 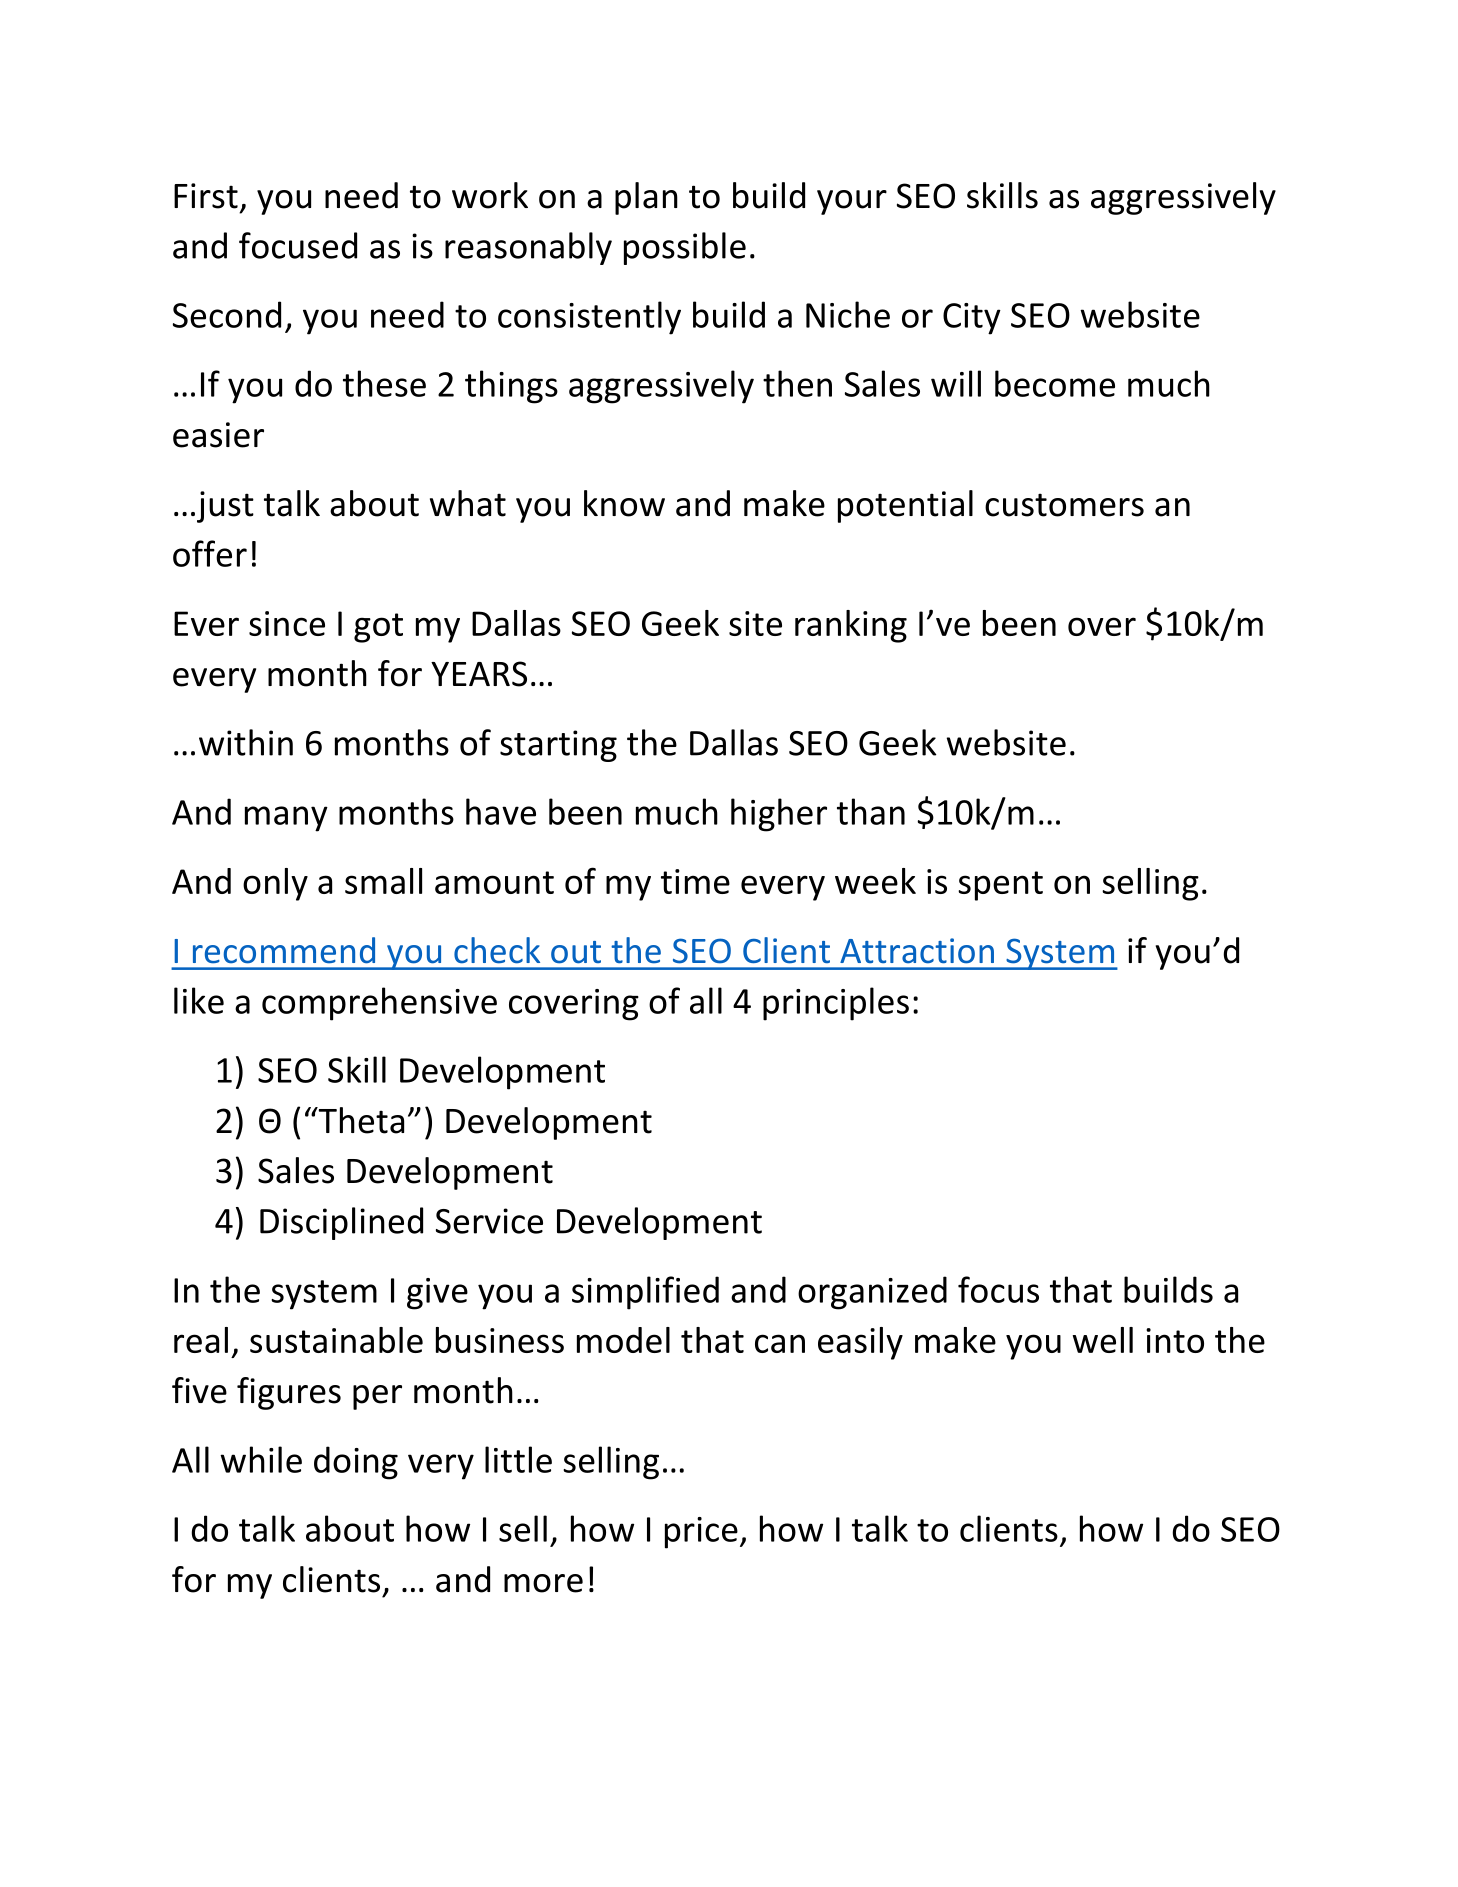 What do you see at coordinates (972, 319) in the image?
I see `City` at bounding box center [972, 319].
